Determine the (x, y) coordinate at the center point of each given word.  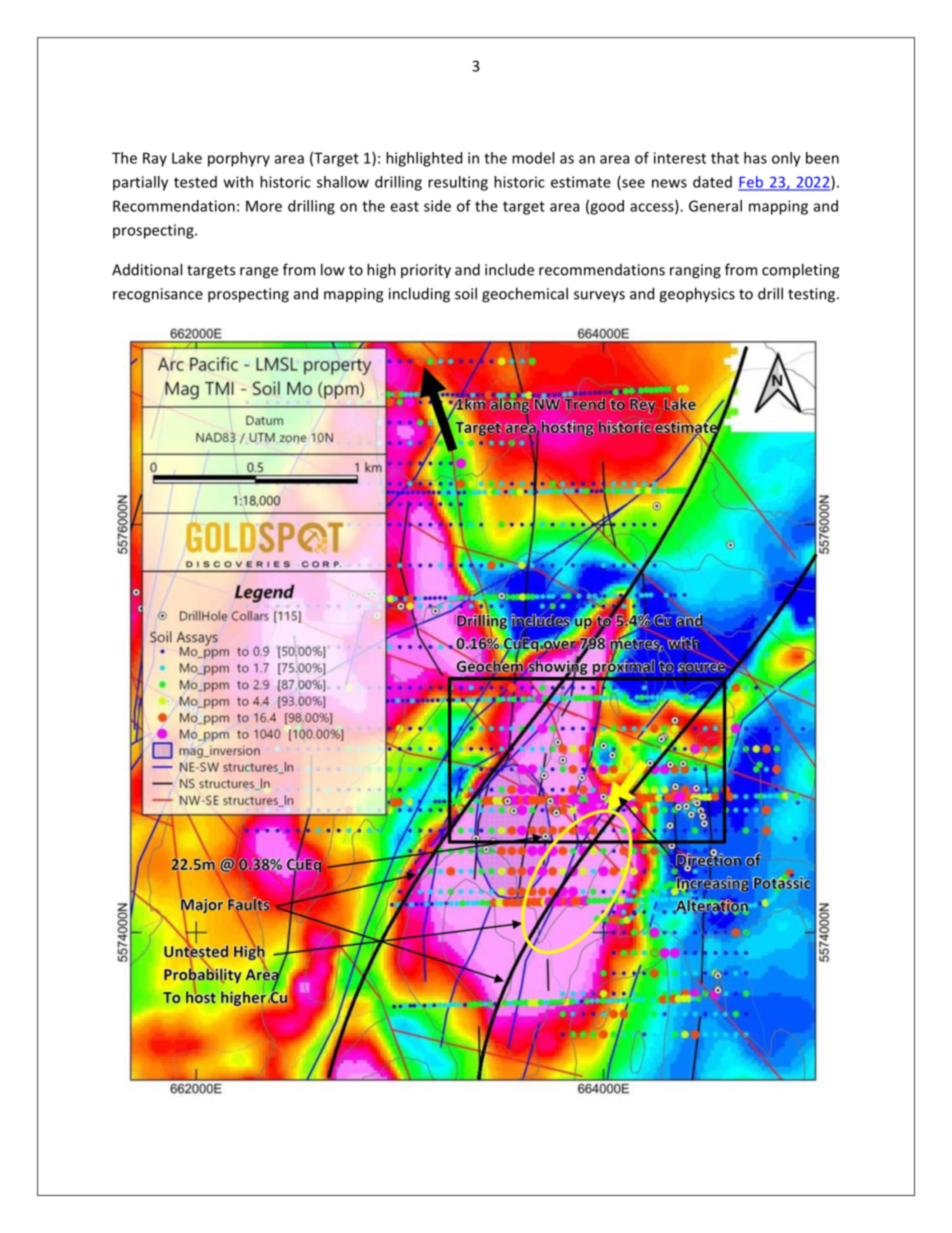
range (259, 273)
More (264, 206)
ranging (695, 271)
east (404, 206)
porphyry (239, 159)
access (653, 208)
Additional (147, 269)
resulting (458, 183)
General (715, 206)
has (755, 158)
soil (466, 293)
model (533, 158)
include (509, 269)
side (437, 206)
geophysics (697, 295)
